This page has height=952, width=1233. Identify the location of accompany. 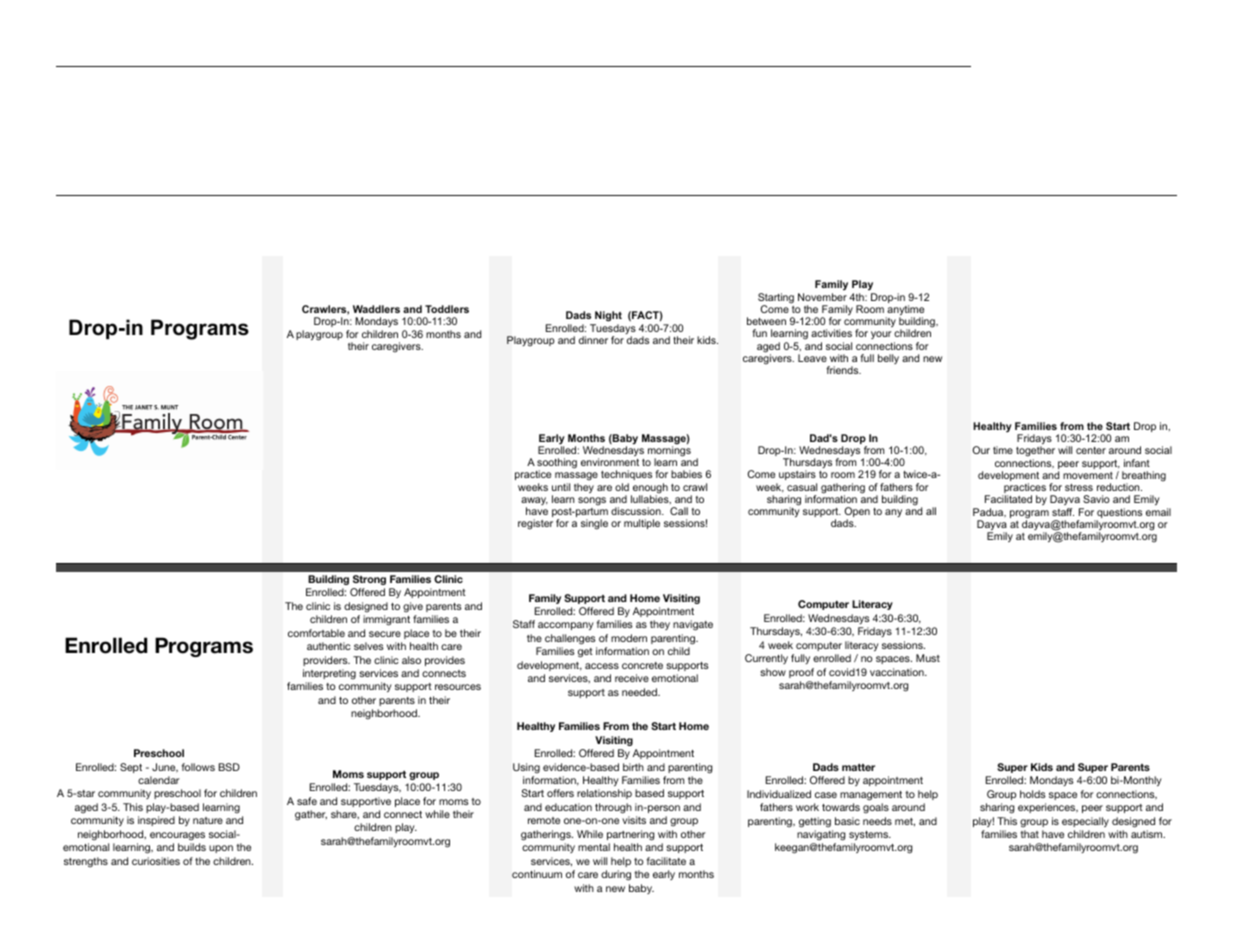
(566, 626).
